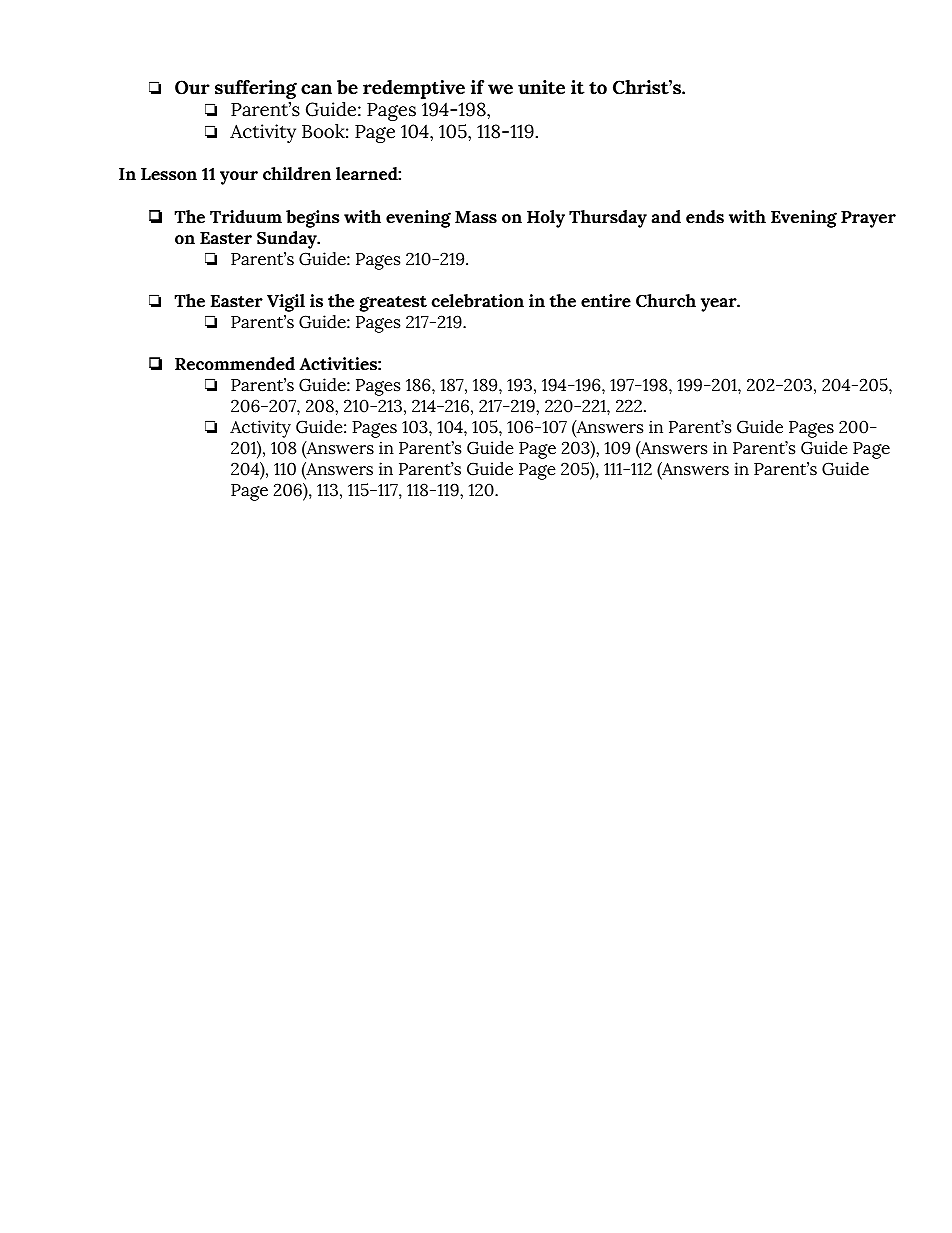  I want to click on your, so click(239, 178).
